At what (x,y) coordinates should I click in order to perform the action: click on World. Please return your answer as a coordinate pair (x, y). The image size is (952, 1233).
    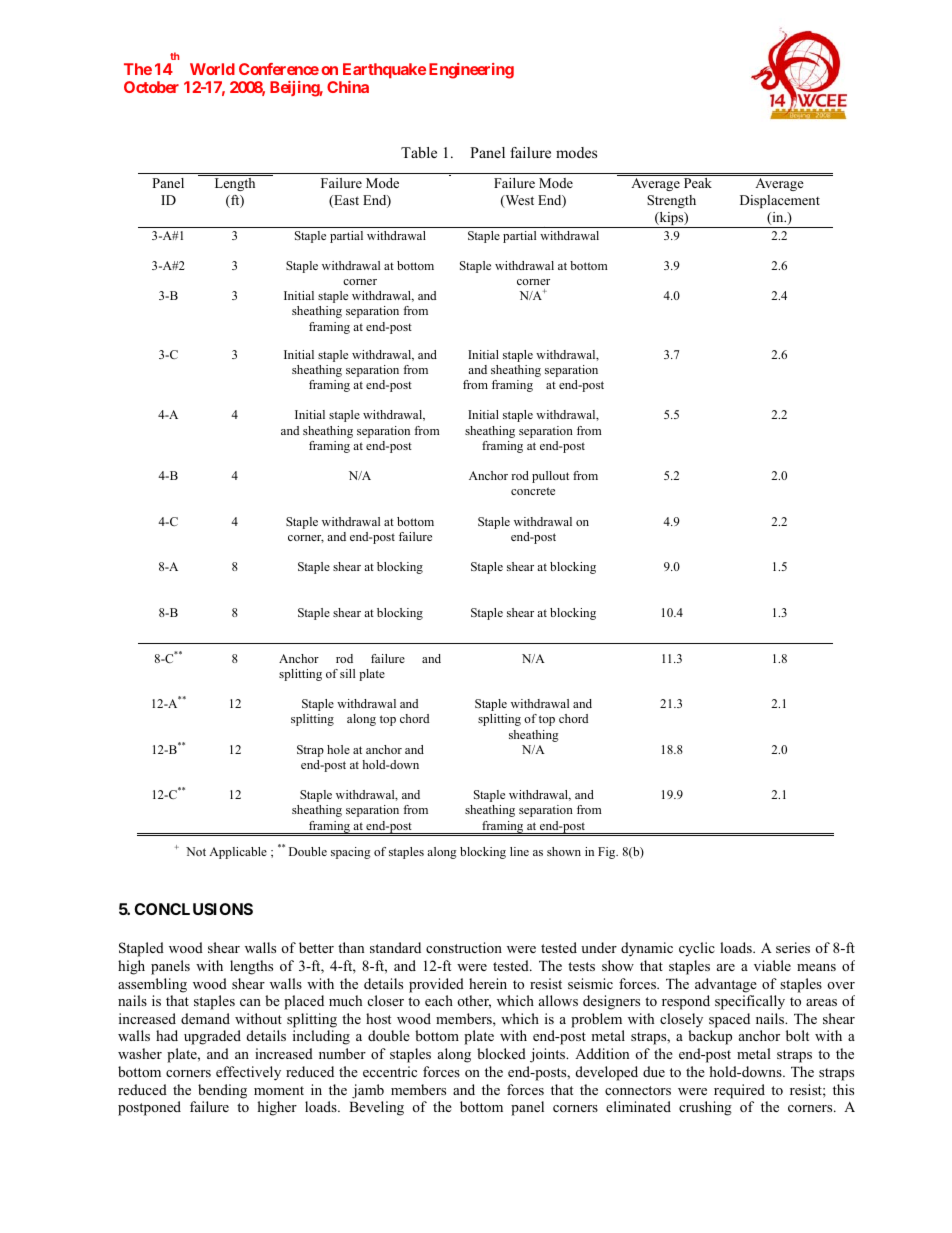
    Looking at the image, I should click on (212, 69).
